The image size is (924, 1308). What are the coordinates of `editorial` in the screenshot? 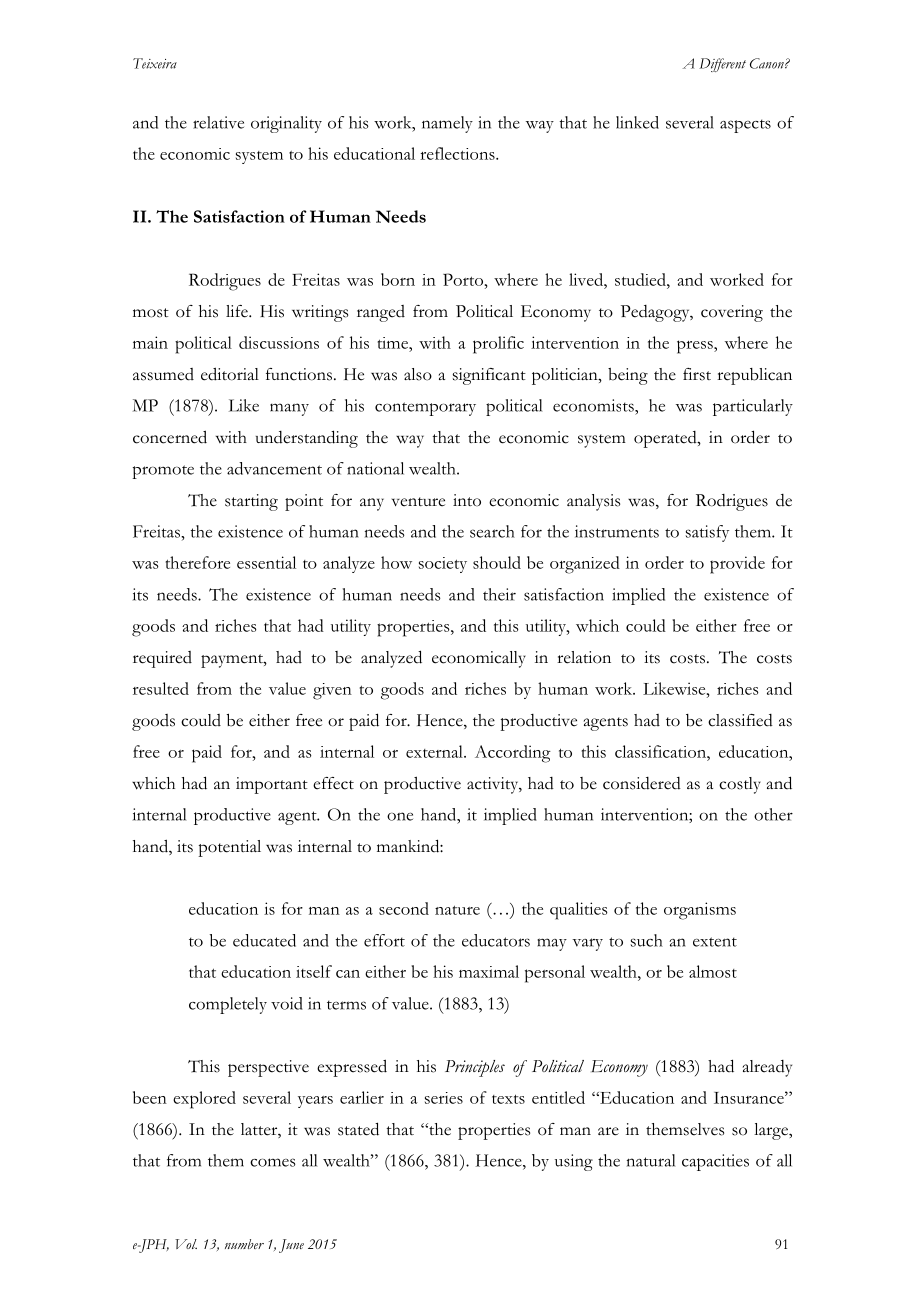 It's located at (230, 374).
